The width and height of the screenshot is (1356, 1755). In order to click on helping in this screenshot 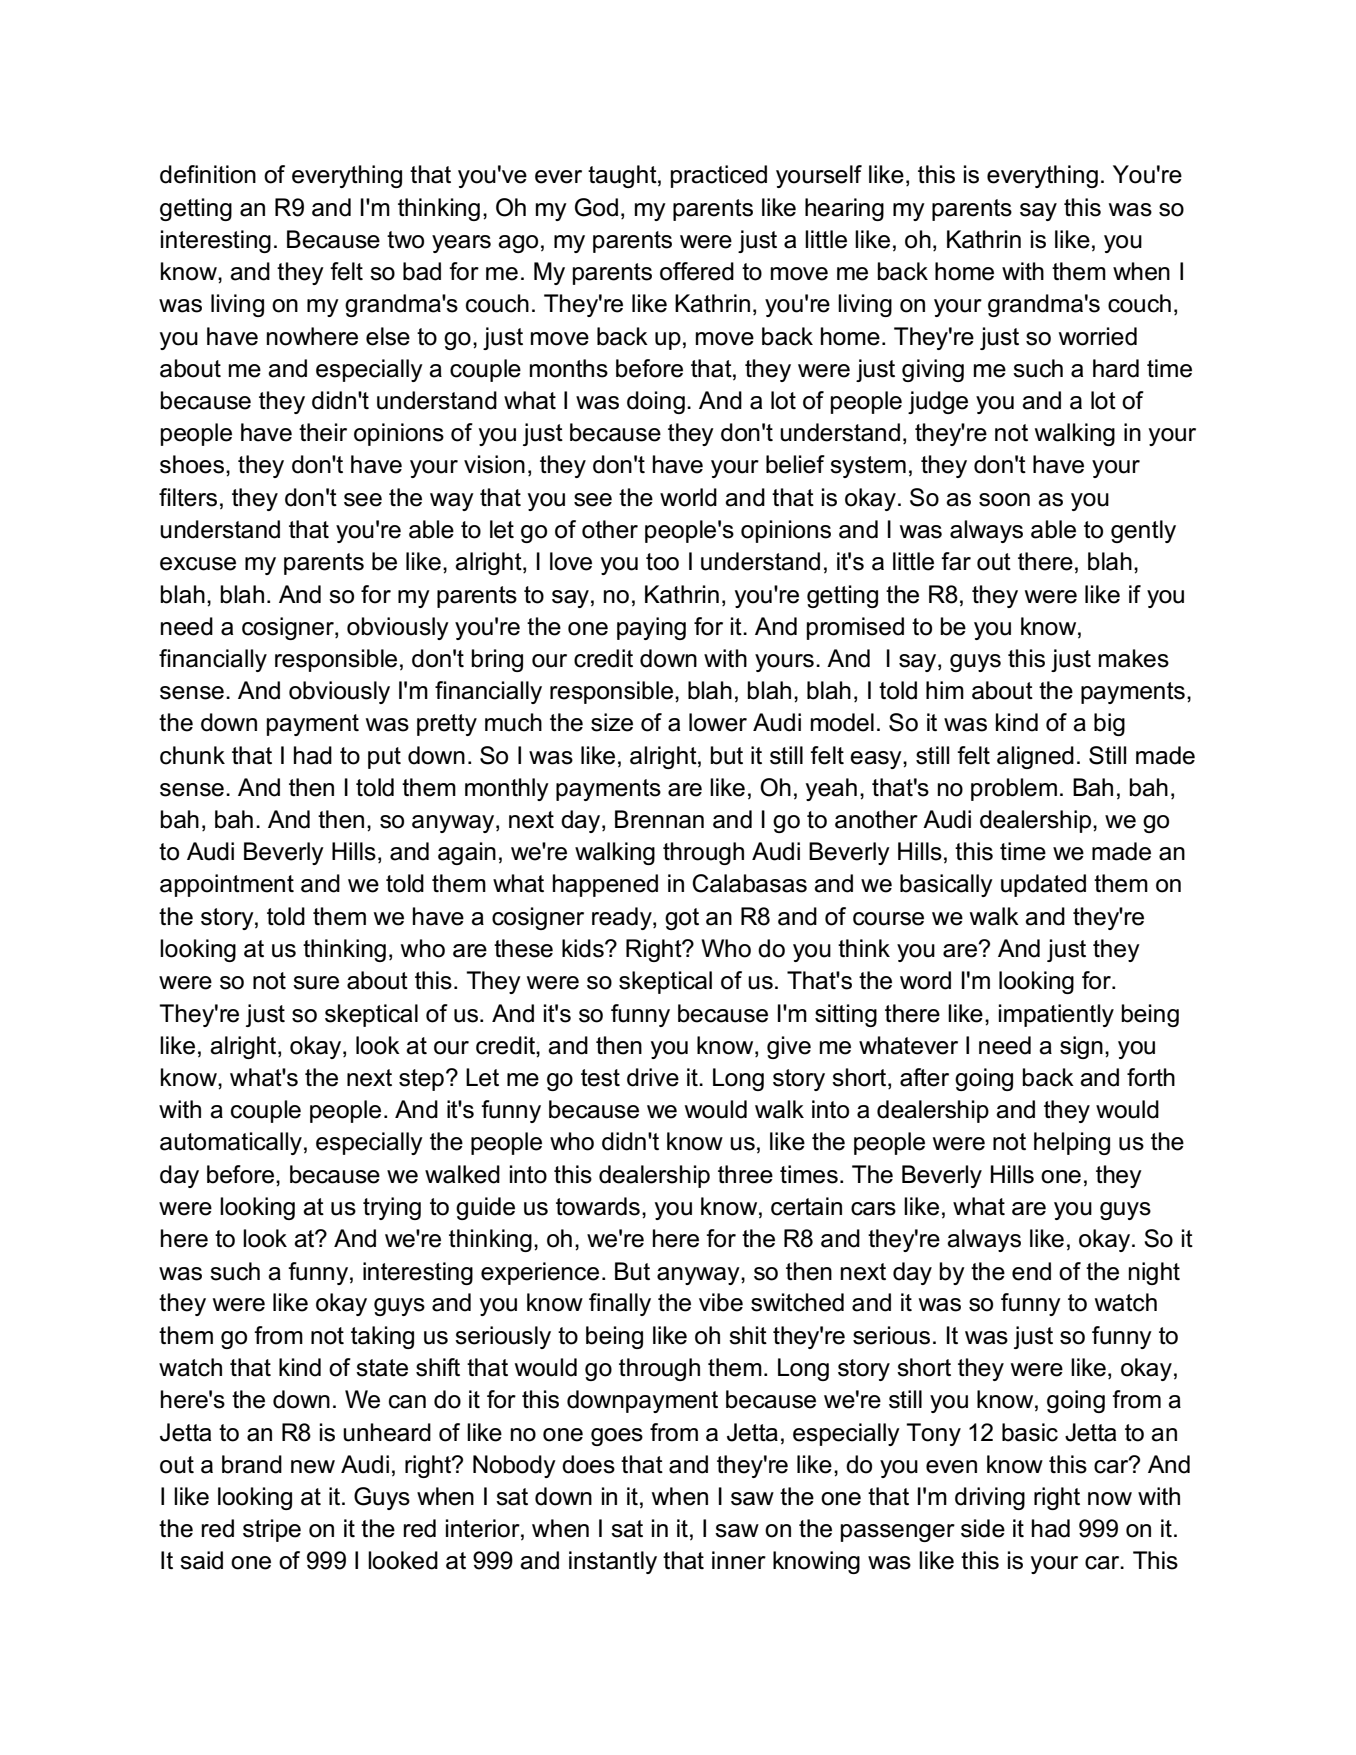, I will do `click(1072, 1143)`.
